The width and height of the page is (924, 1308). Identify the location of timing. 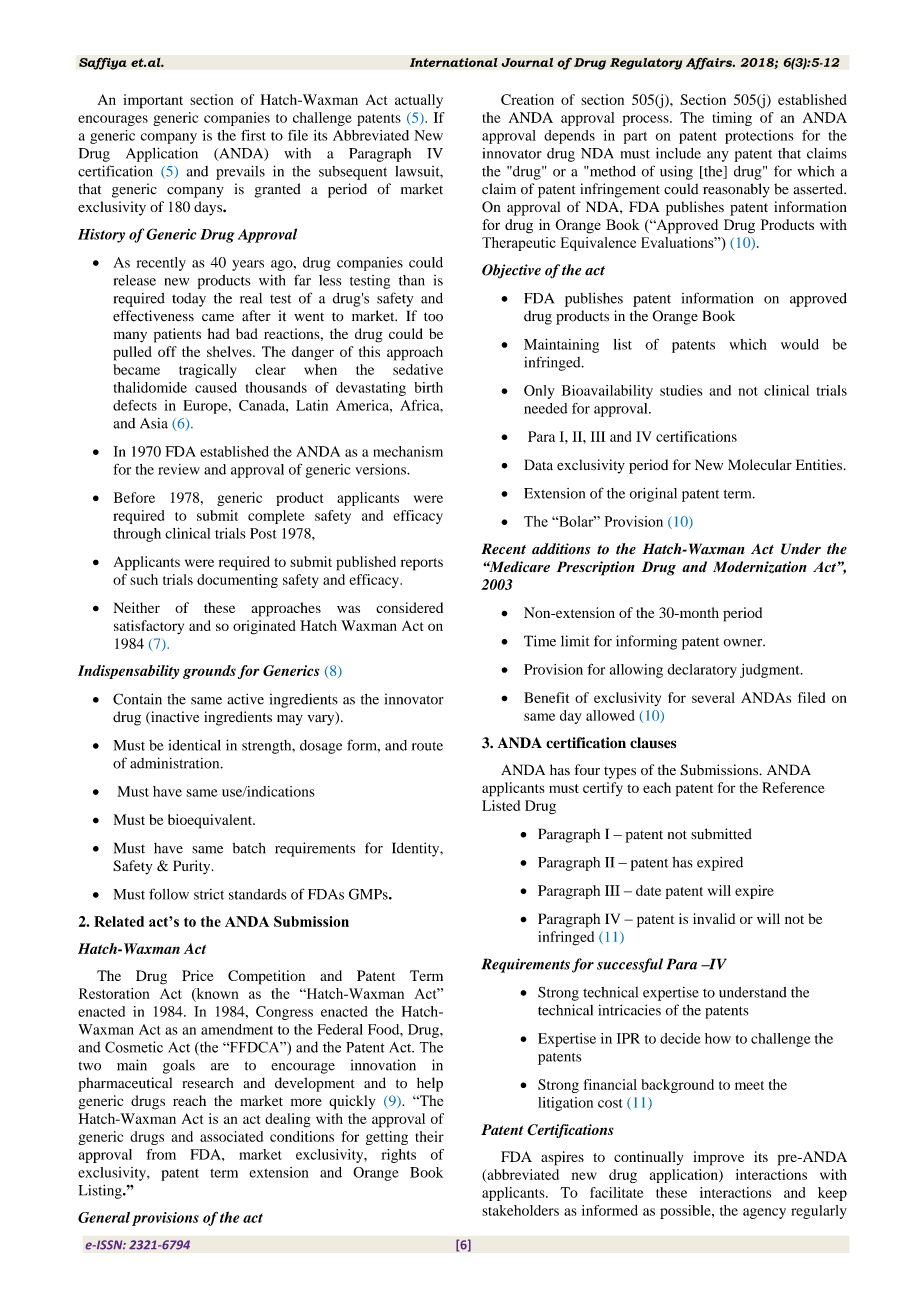
(732, 119).
